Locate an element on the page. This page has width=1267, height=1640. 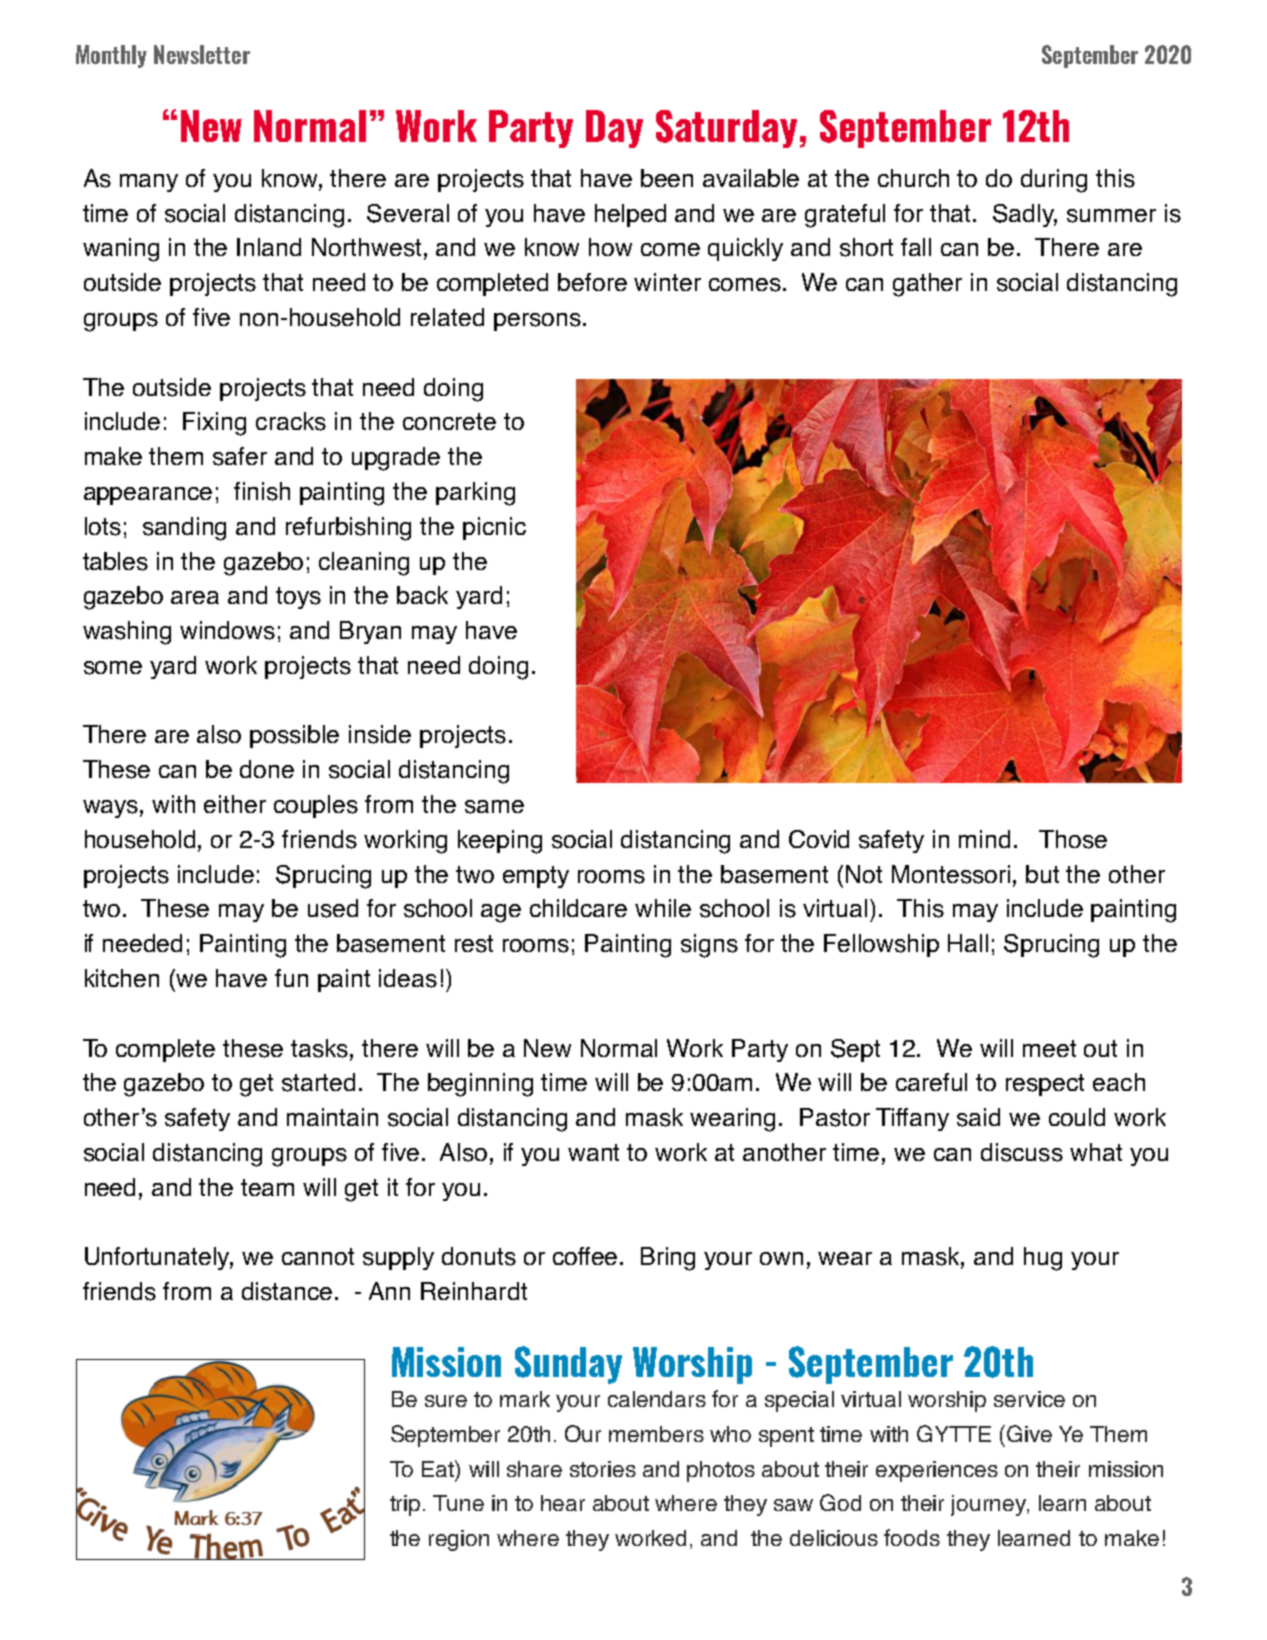
meet is located at coordinates (1049, 1048).
